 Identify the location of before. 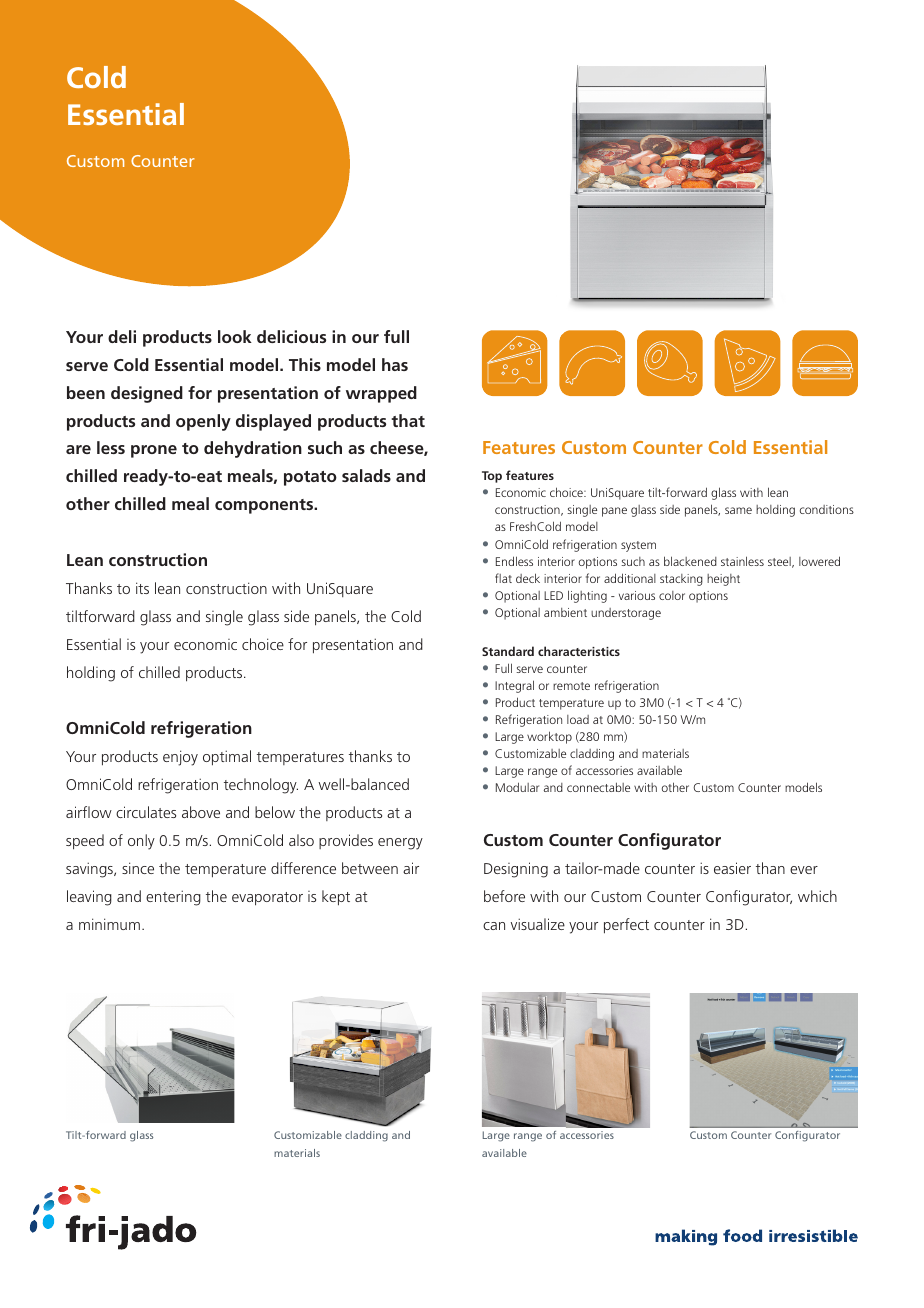
(504, 896).
